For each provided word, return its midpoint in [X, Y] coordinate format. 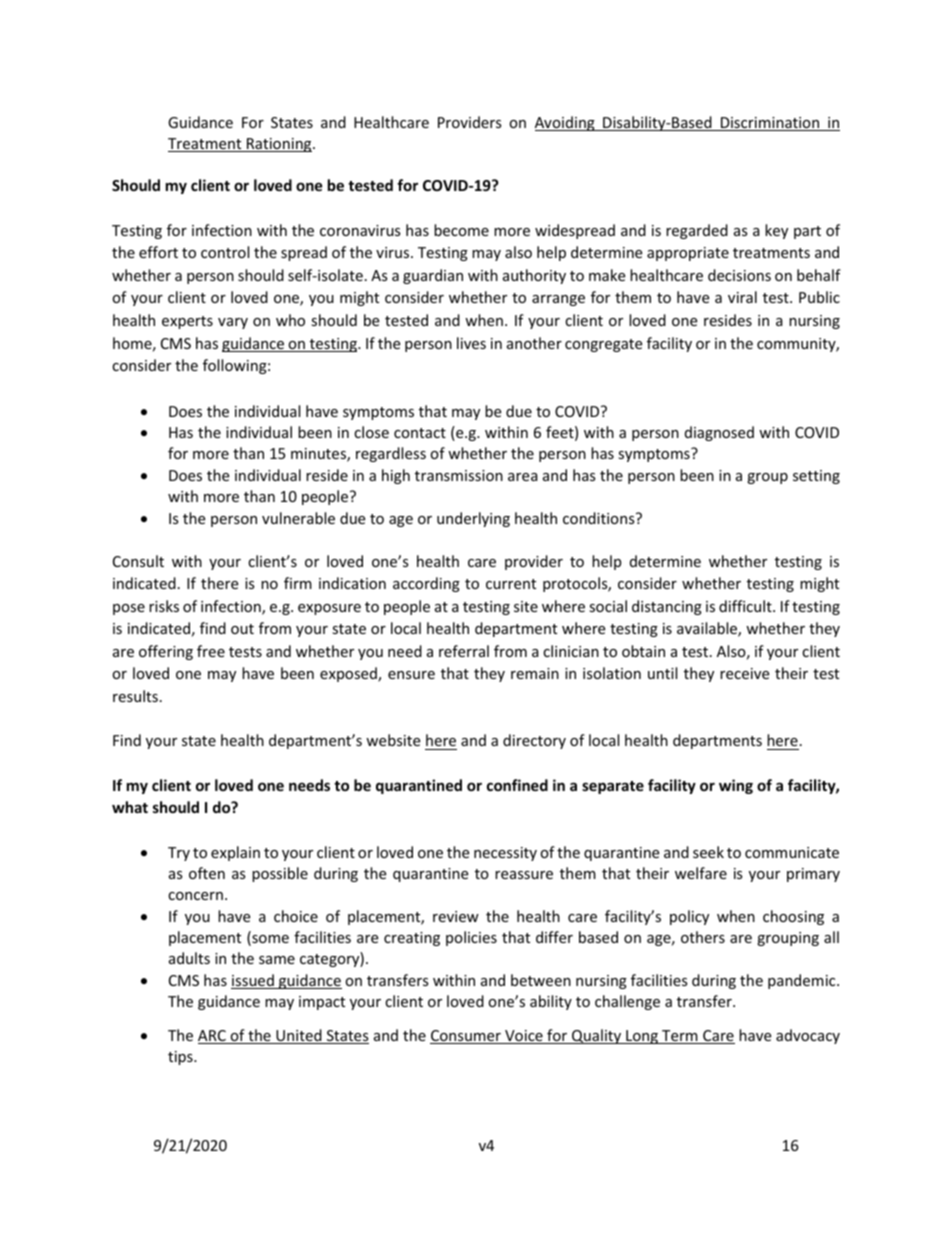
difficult [746, 606]
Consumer [466, 1037]
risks [164, 606]
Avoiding [566, 123]
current [511, 584]
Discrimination [770, 124]
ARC [213, 1037]
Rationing [279, 145]
